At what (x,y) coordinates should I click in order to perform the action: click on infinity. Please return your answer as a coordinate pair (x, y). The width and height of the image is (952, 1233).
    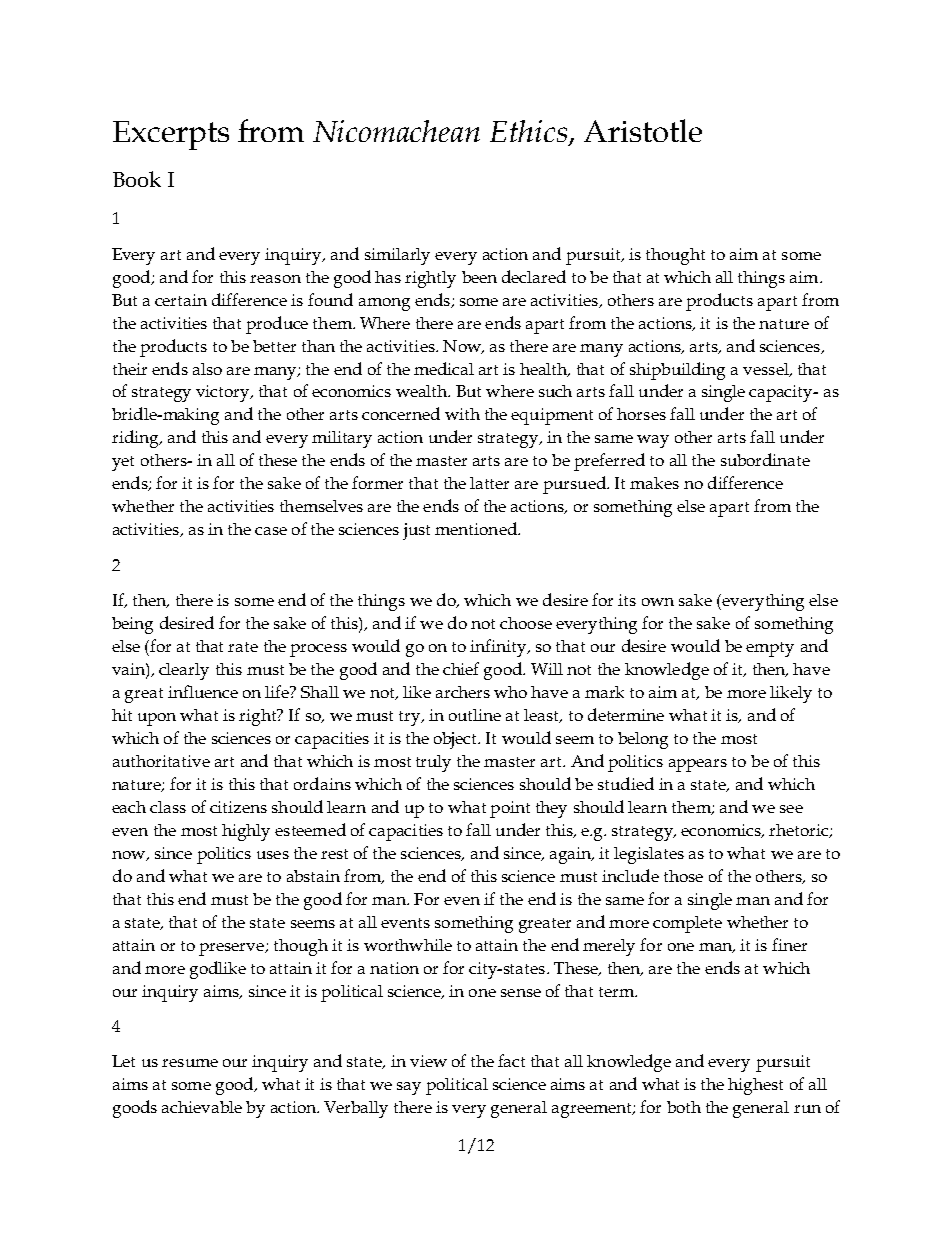
    Looking at the image, I should click on (499, 648).
